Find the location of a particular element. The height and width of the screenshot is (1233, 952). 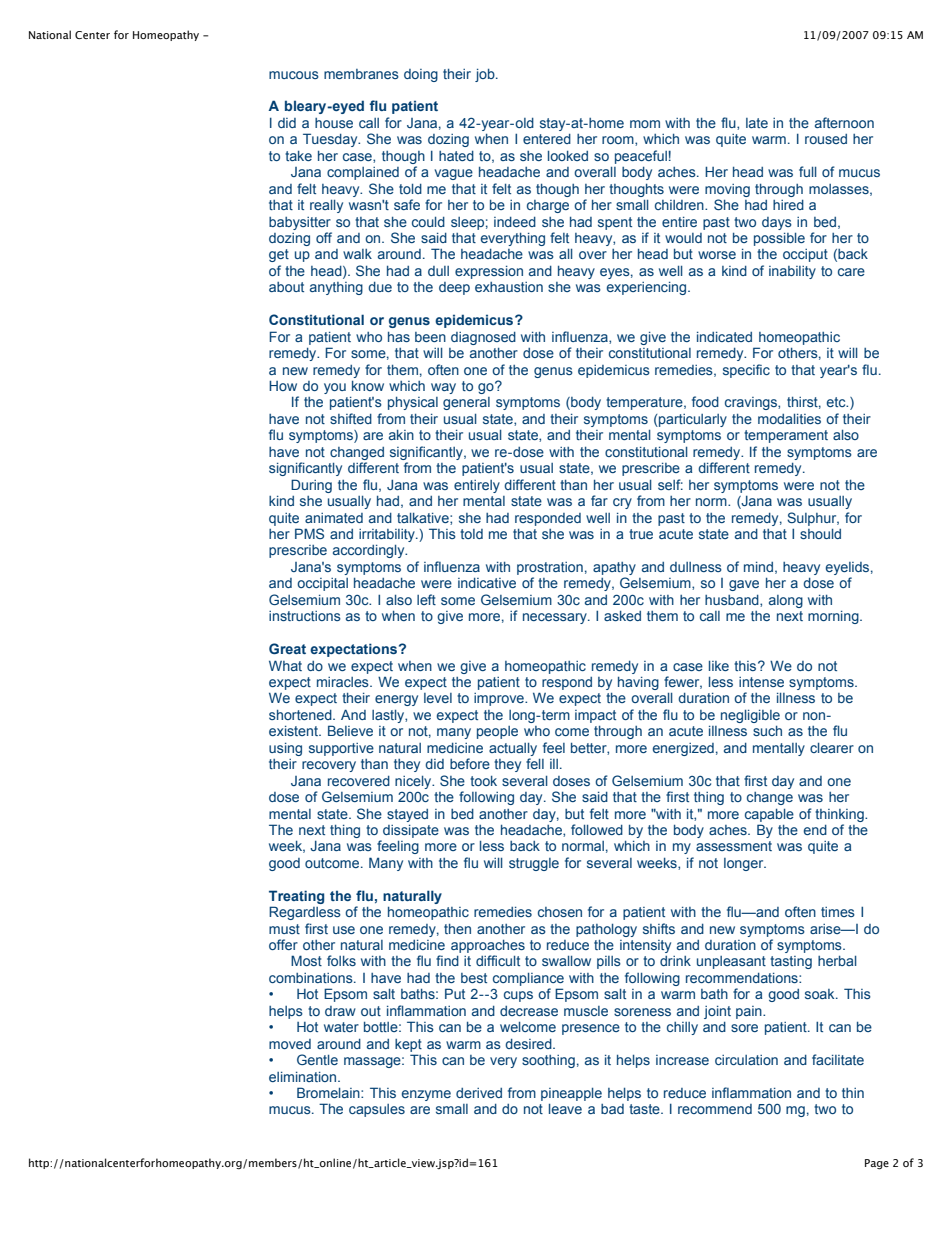

necessary is located at coordinates (556, 618).
